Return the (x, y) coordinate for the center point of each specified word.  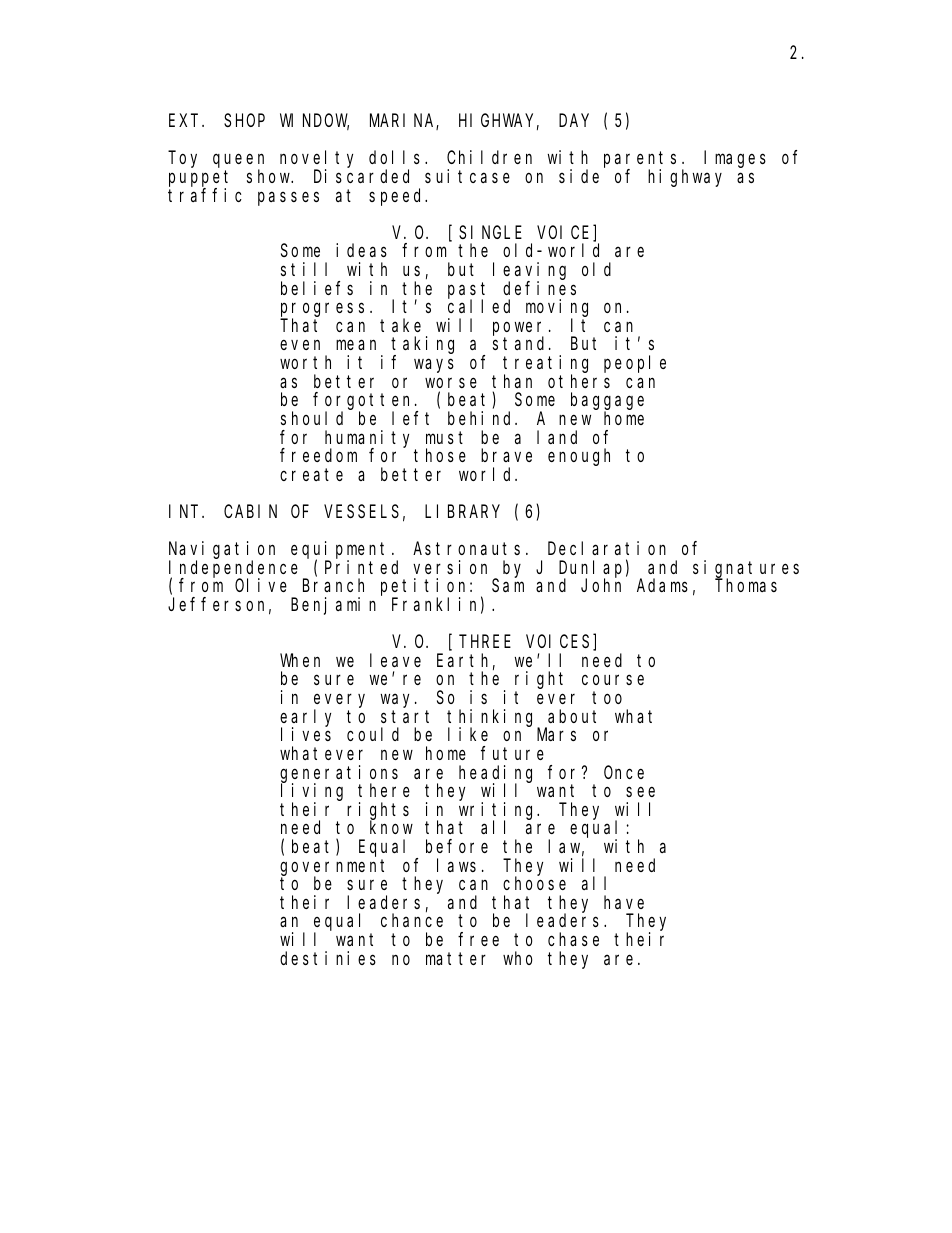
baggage (607, 402)
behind (482, 418)
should (312, 418)
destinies (328, 958)
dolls (397, 157)
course (613, 680)
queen (238, 162)
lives (306, 734)
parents (640, 161)
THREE (486, 642)
